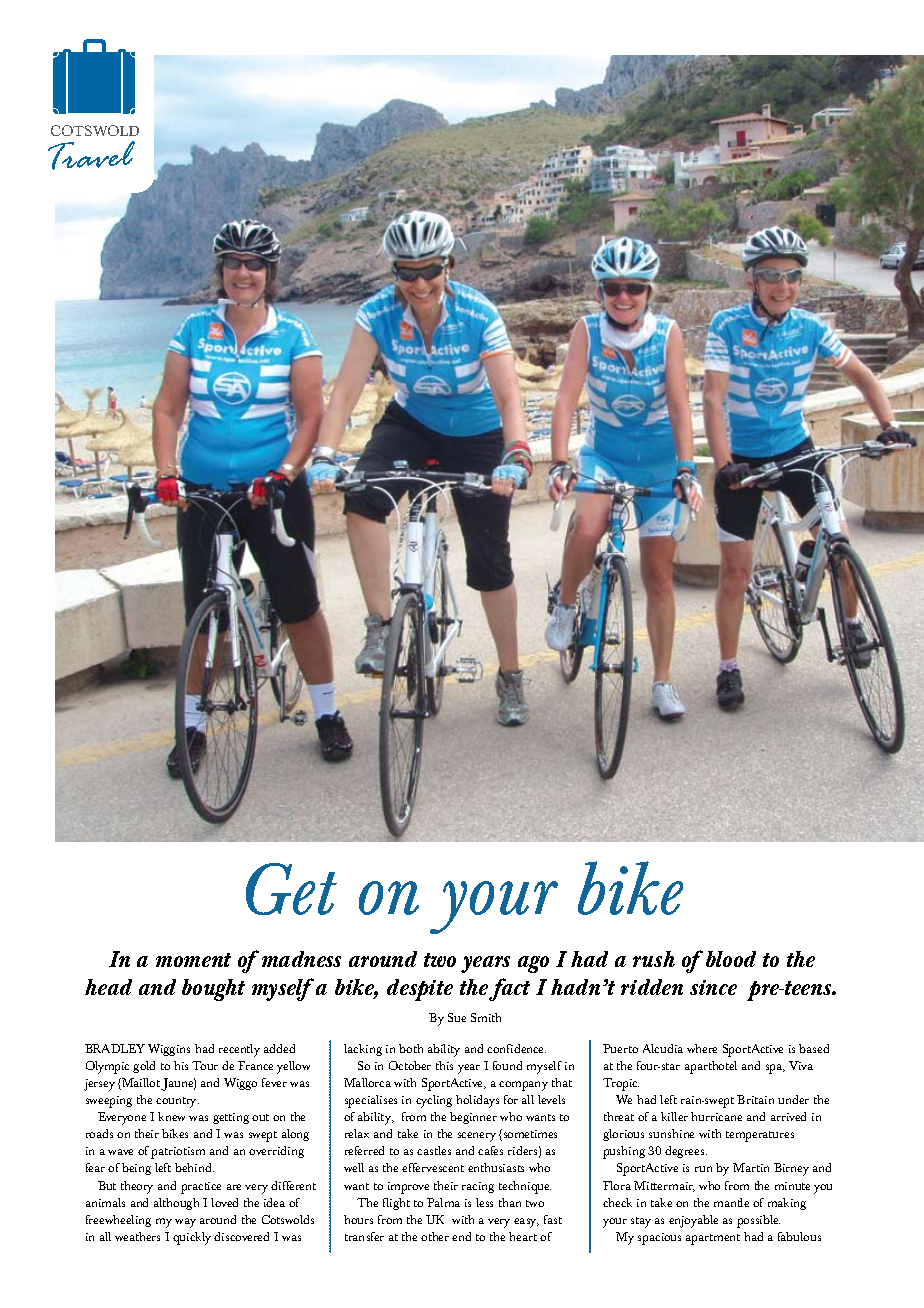 The width and height of the document is (924, 1308). What do you see at coordinates (193, 960) in the document?
I see `moment` at bounding box center [193, 960].
